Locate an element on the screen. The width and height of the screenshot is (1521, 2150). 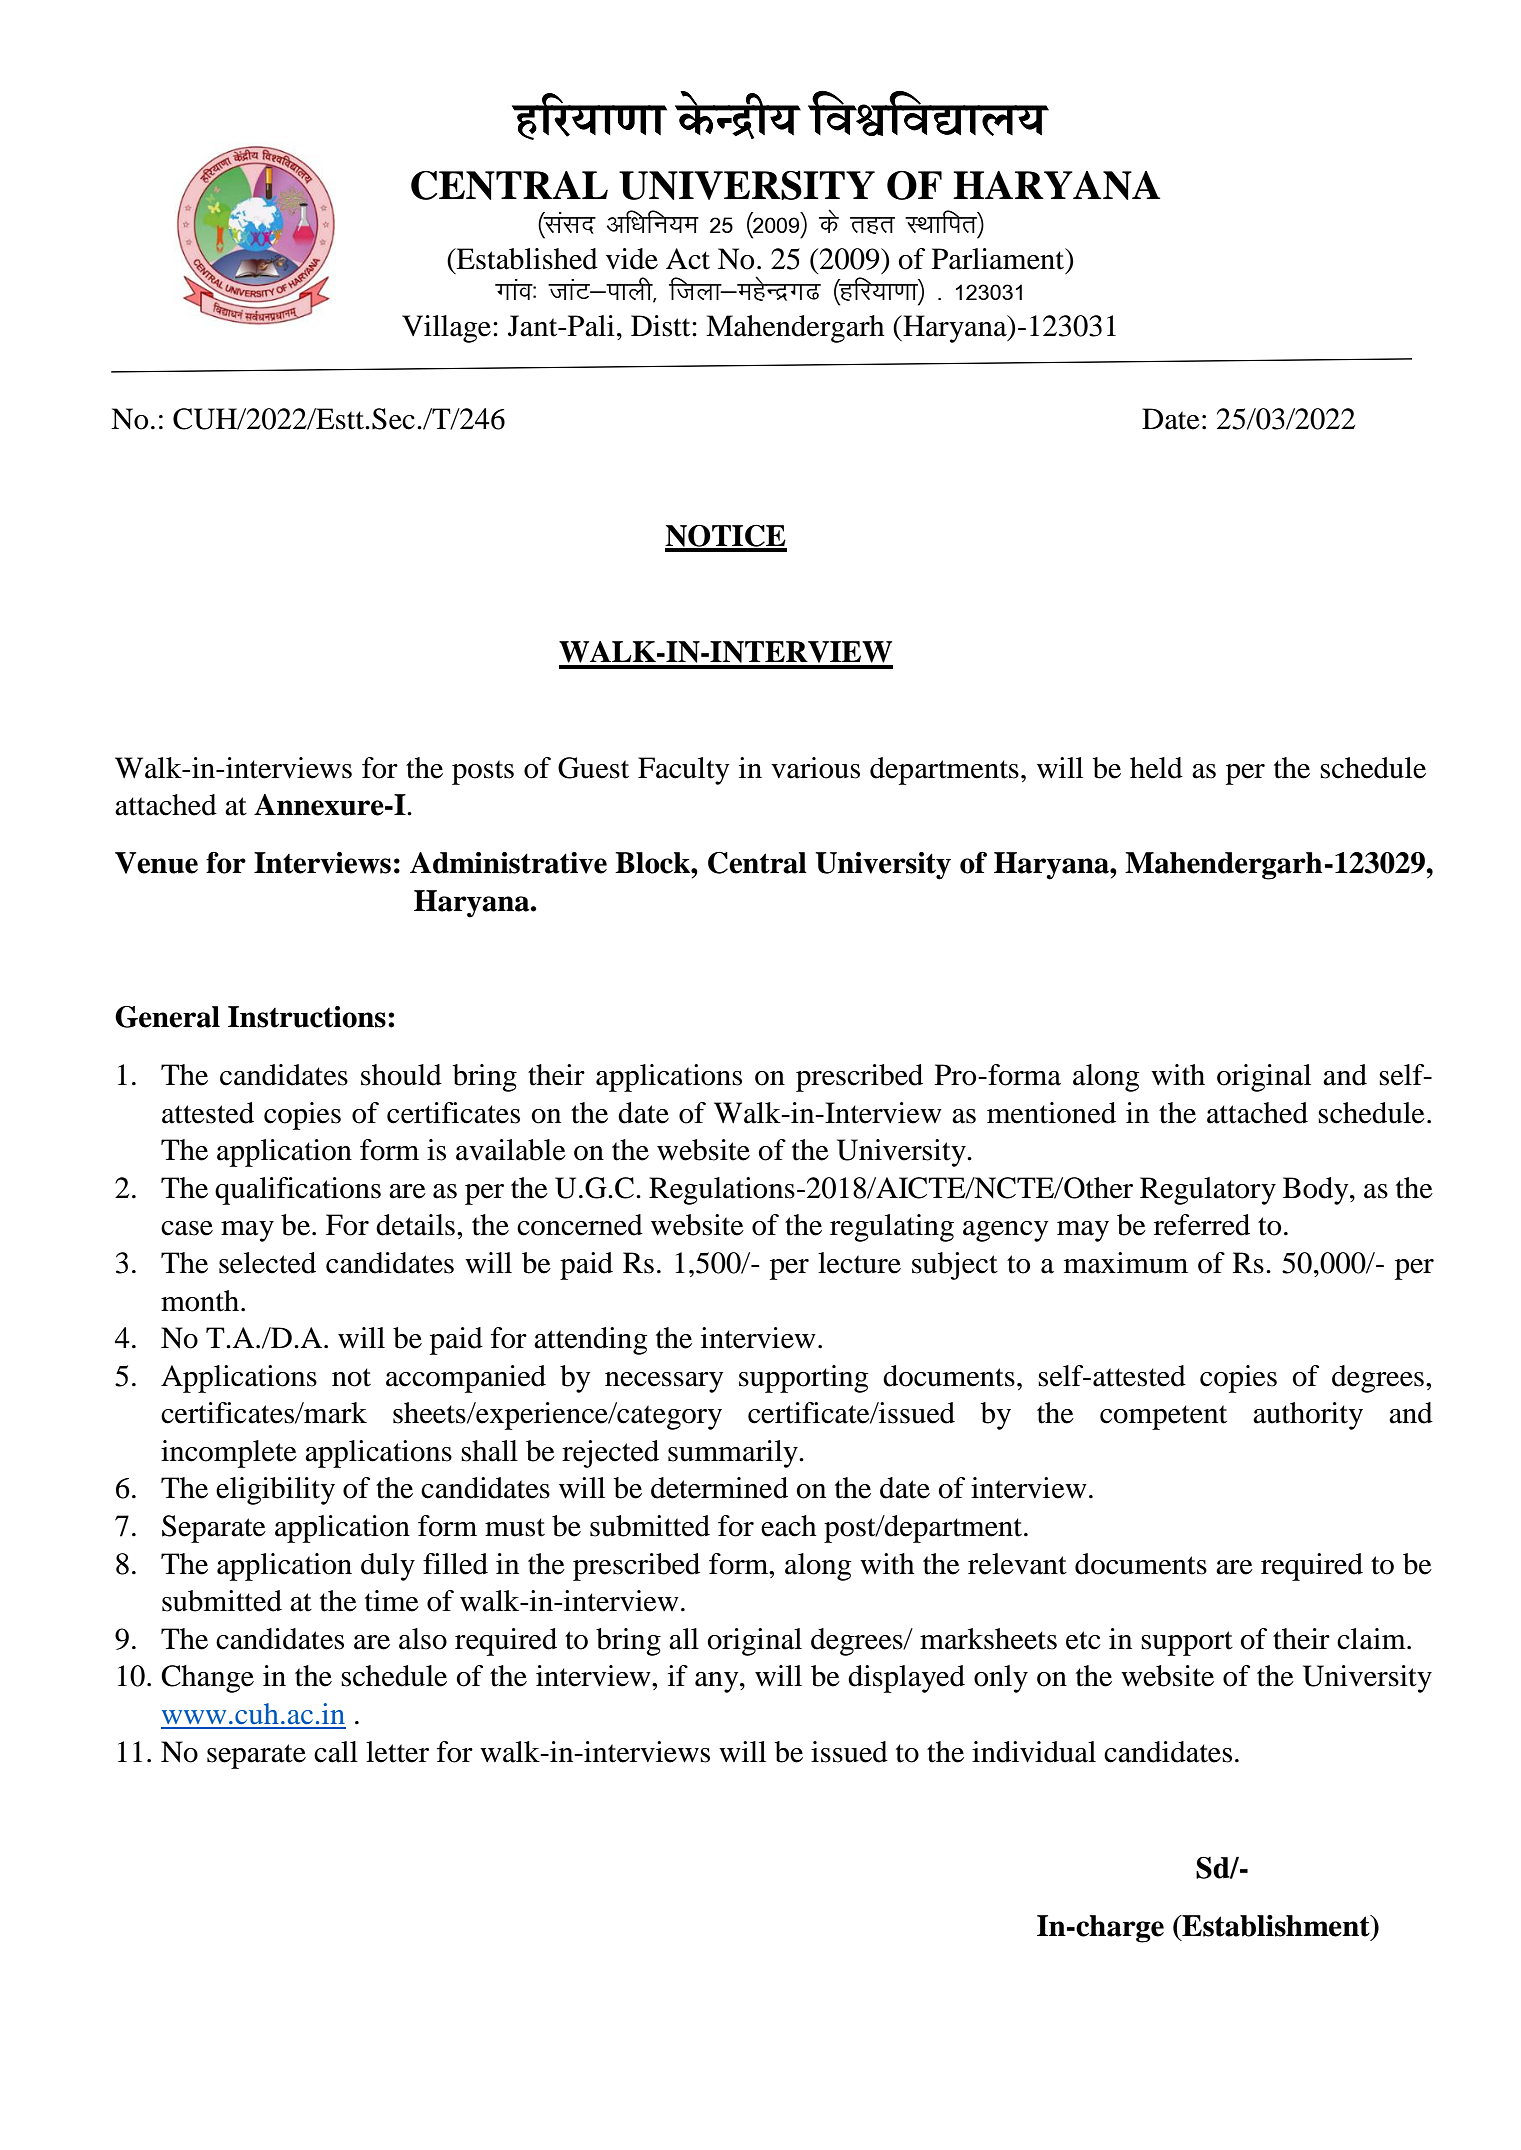
various is located at coordinates (815, 768).
